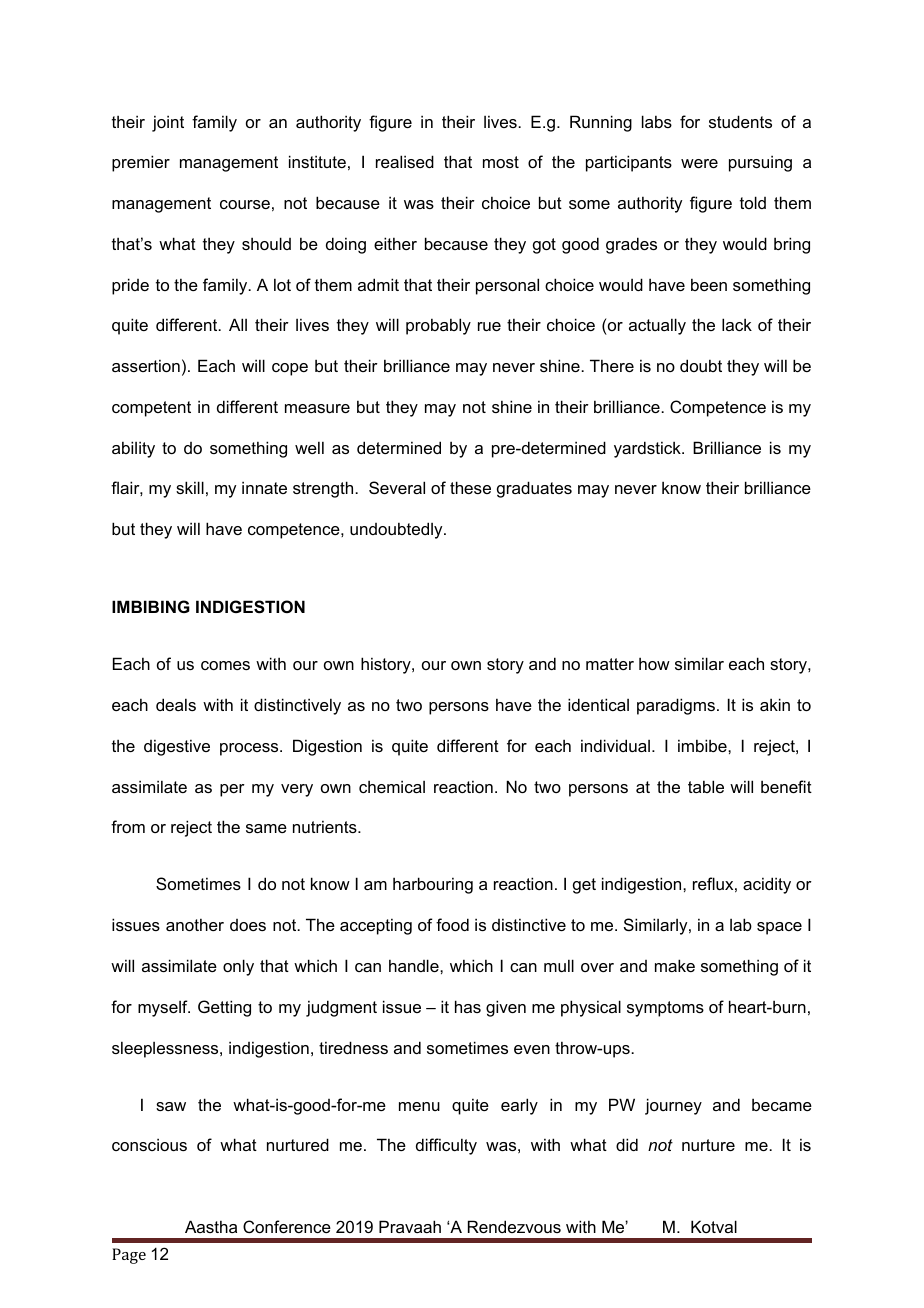  What do you see at coordinates (452, 924) in the image?
I see `food` at bounding box center [452, 924].
